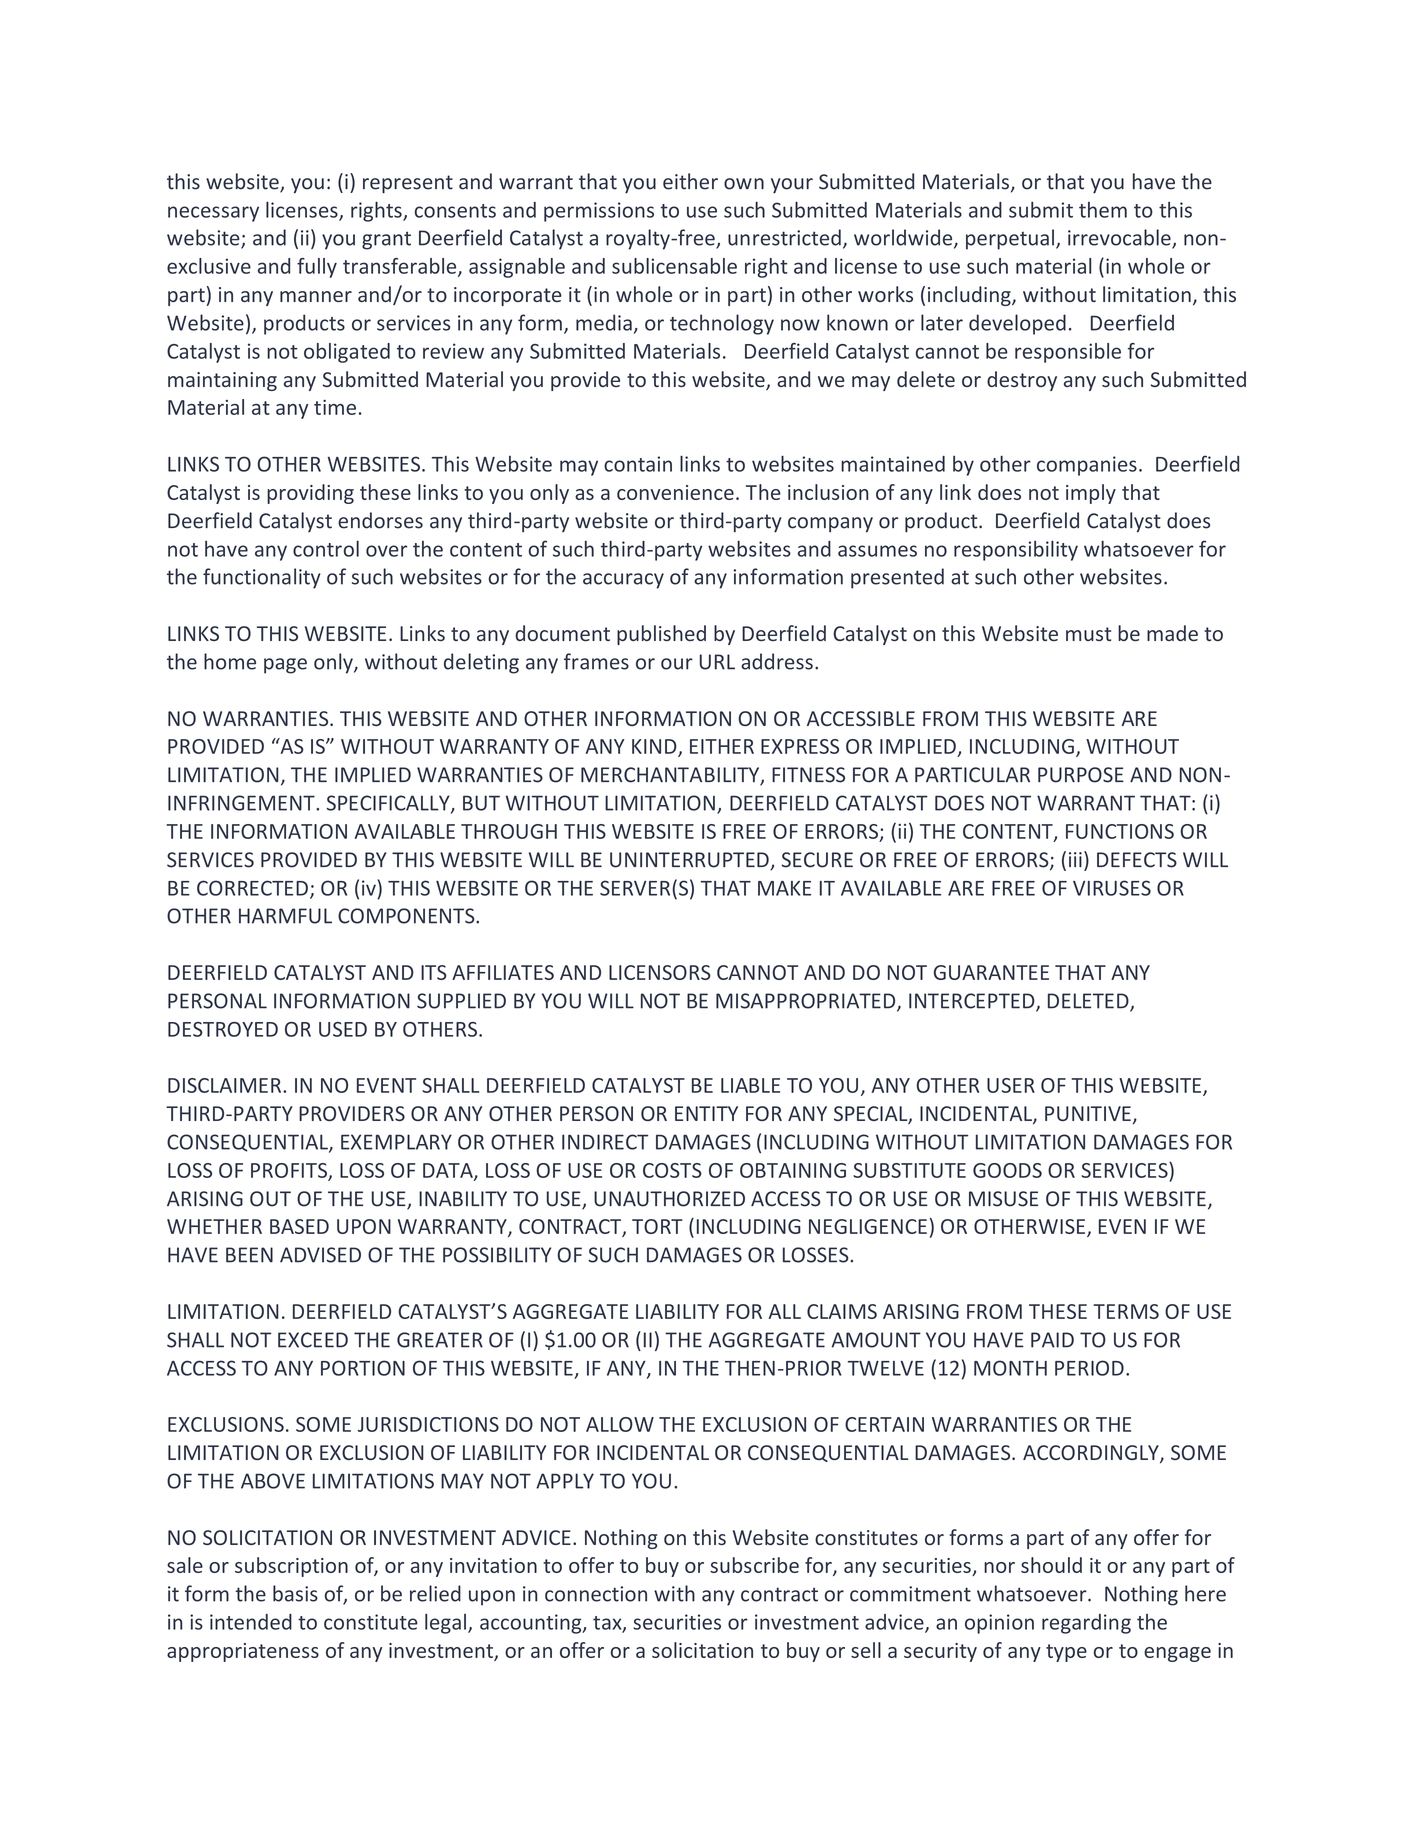 The image size is (1415, 1832). What do you see at coordinates (285, 916) in the screenshot?
I see `HARMFUL` at bounding box center [285, 916].
